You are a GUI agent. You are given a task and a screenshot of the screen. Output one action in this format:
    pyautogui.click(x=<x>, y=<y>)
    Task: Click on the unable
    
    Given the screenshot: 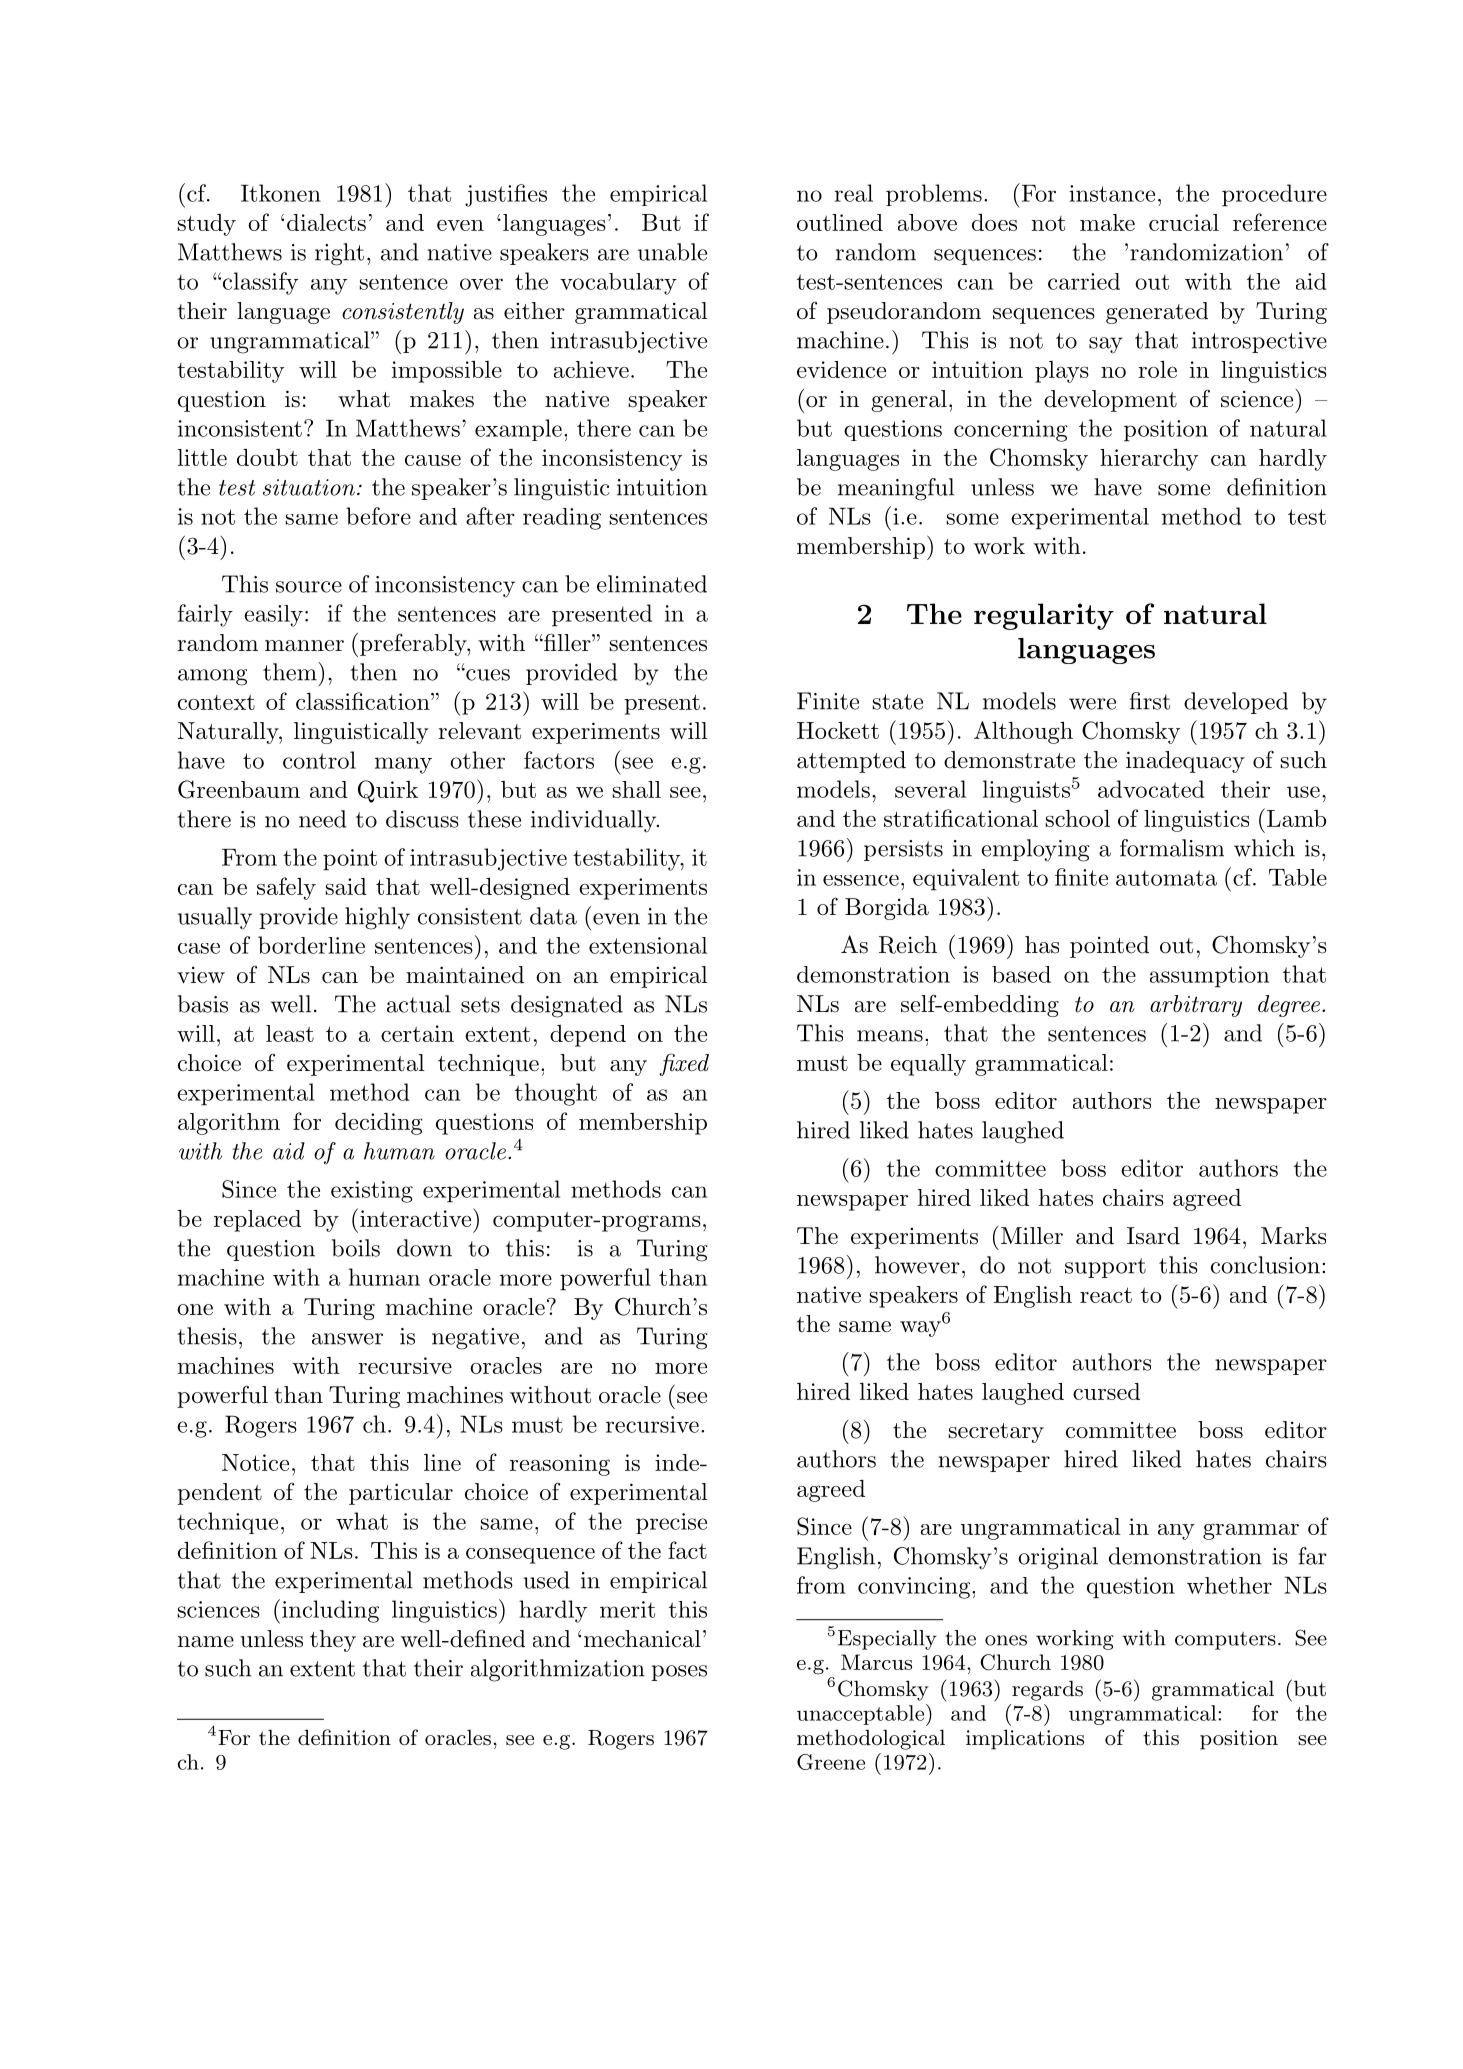 What is the action you would take?
    pyautogui.click(x=672, y=252)
